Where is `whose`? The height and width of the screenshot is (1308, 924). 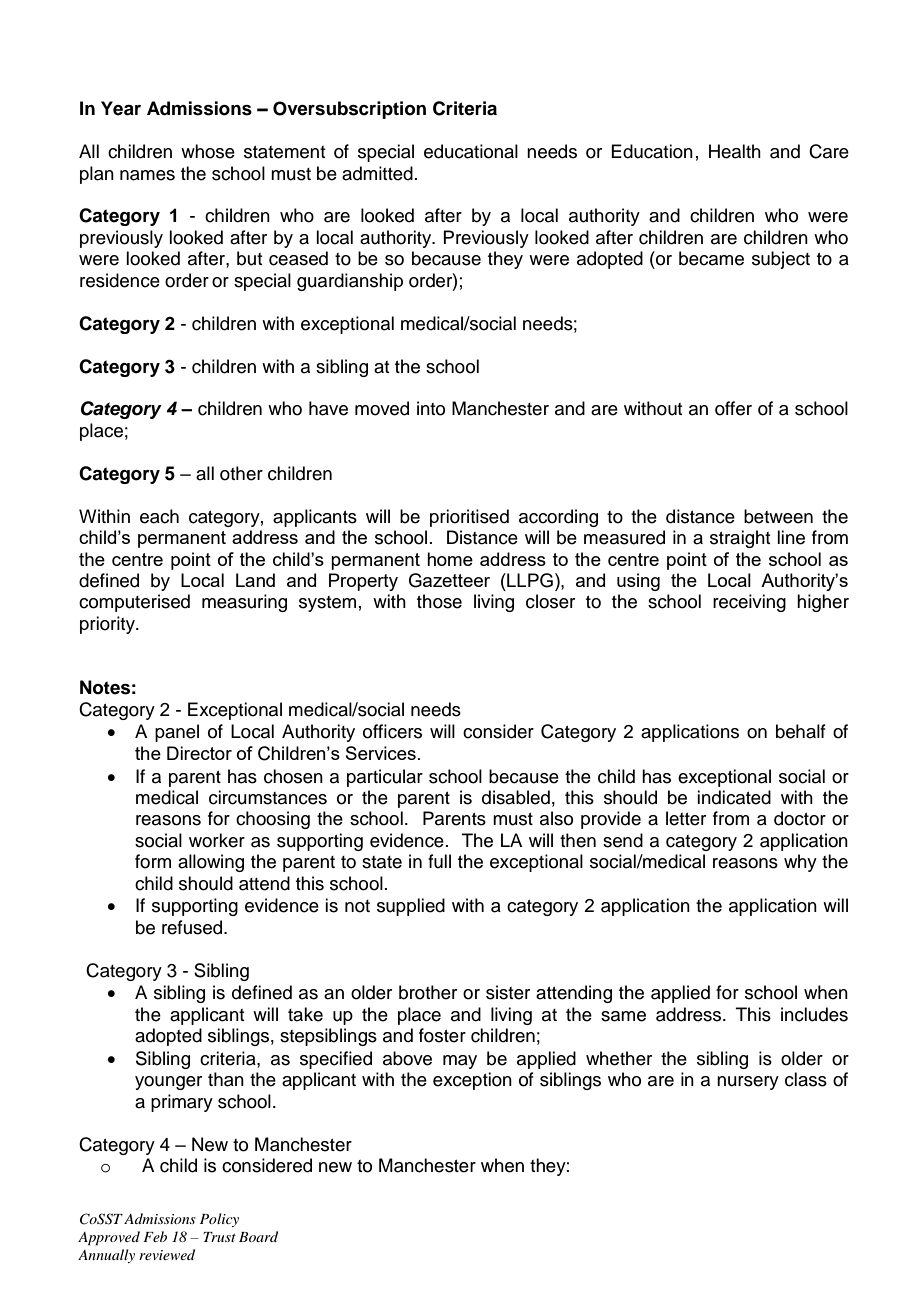 whose is located at coordinates (208, 151).
